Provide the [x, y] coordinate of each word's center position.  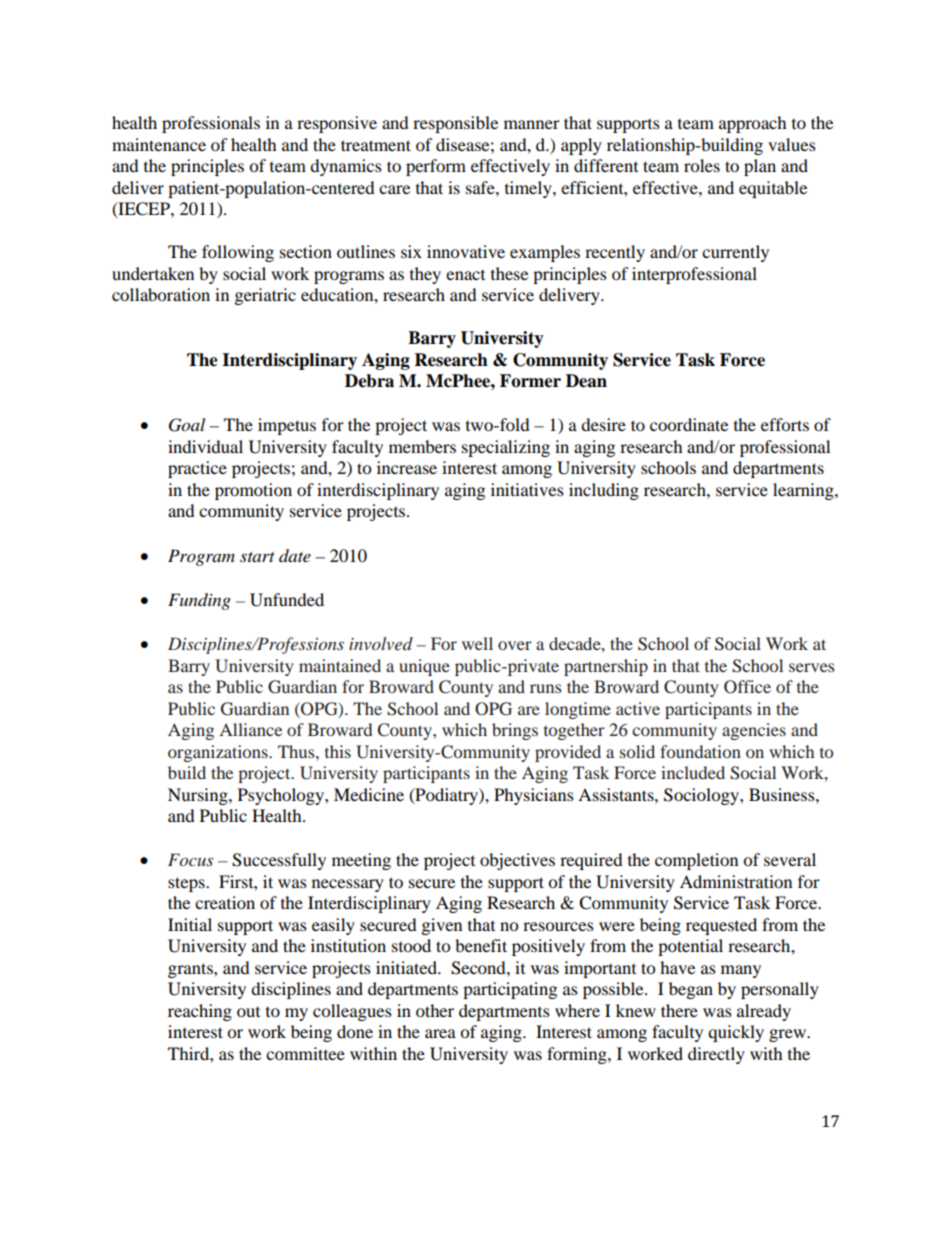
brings [515, 731]
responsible [455, 124]
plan [760, 167]
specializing [506, 448]
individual [205, 446]
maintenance [159, 144]
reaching [200, 1012]
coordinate [689, 424]
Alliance [250, 729]
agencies [754, 731]
